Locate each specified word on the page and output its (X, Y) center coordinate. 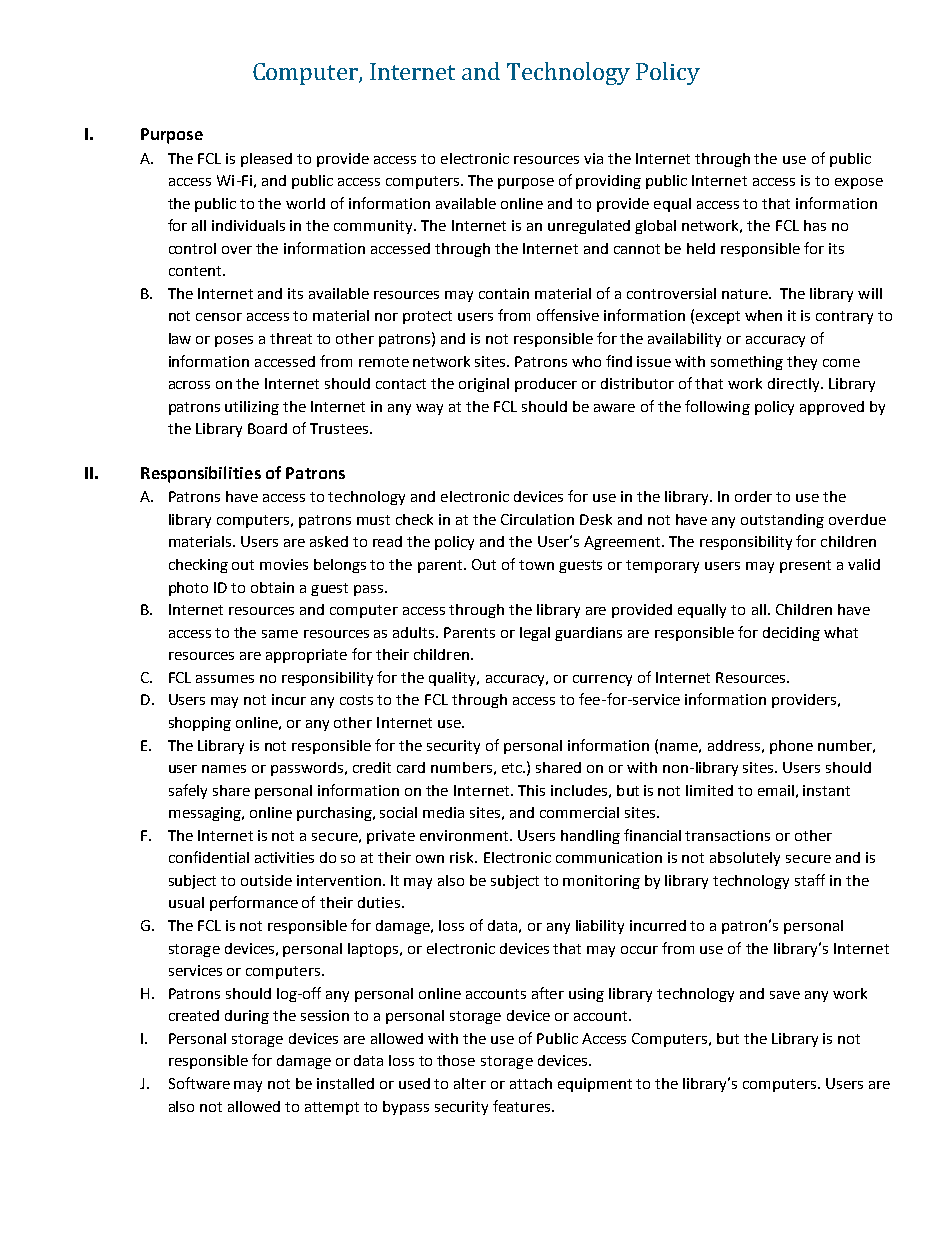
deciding (791, 634)
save (785, 995)
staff (810, 880)
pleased (266, 160)
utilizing (252, 408)
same (280, 634)
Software (199, 1083)
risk (463, 857)
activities (284, 857)
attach (531, 1083)
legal (535, 634)
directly (795, 385)
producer (546, 385)
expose (859, 183)
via (593, 158)
